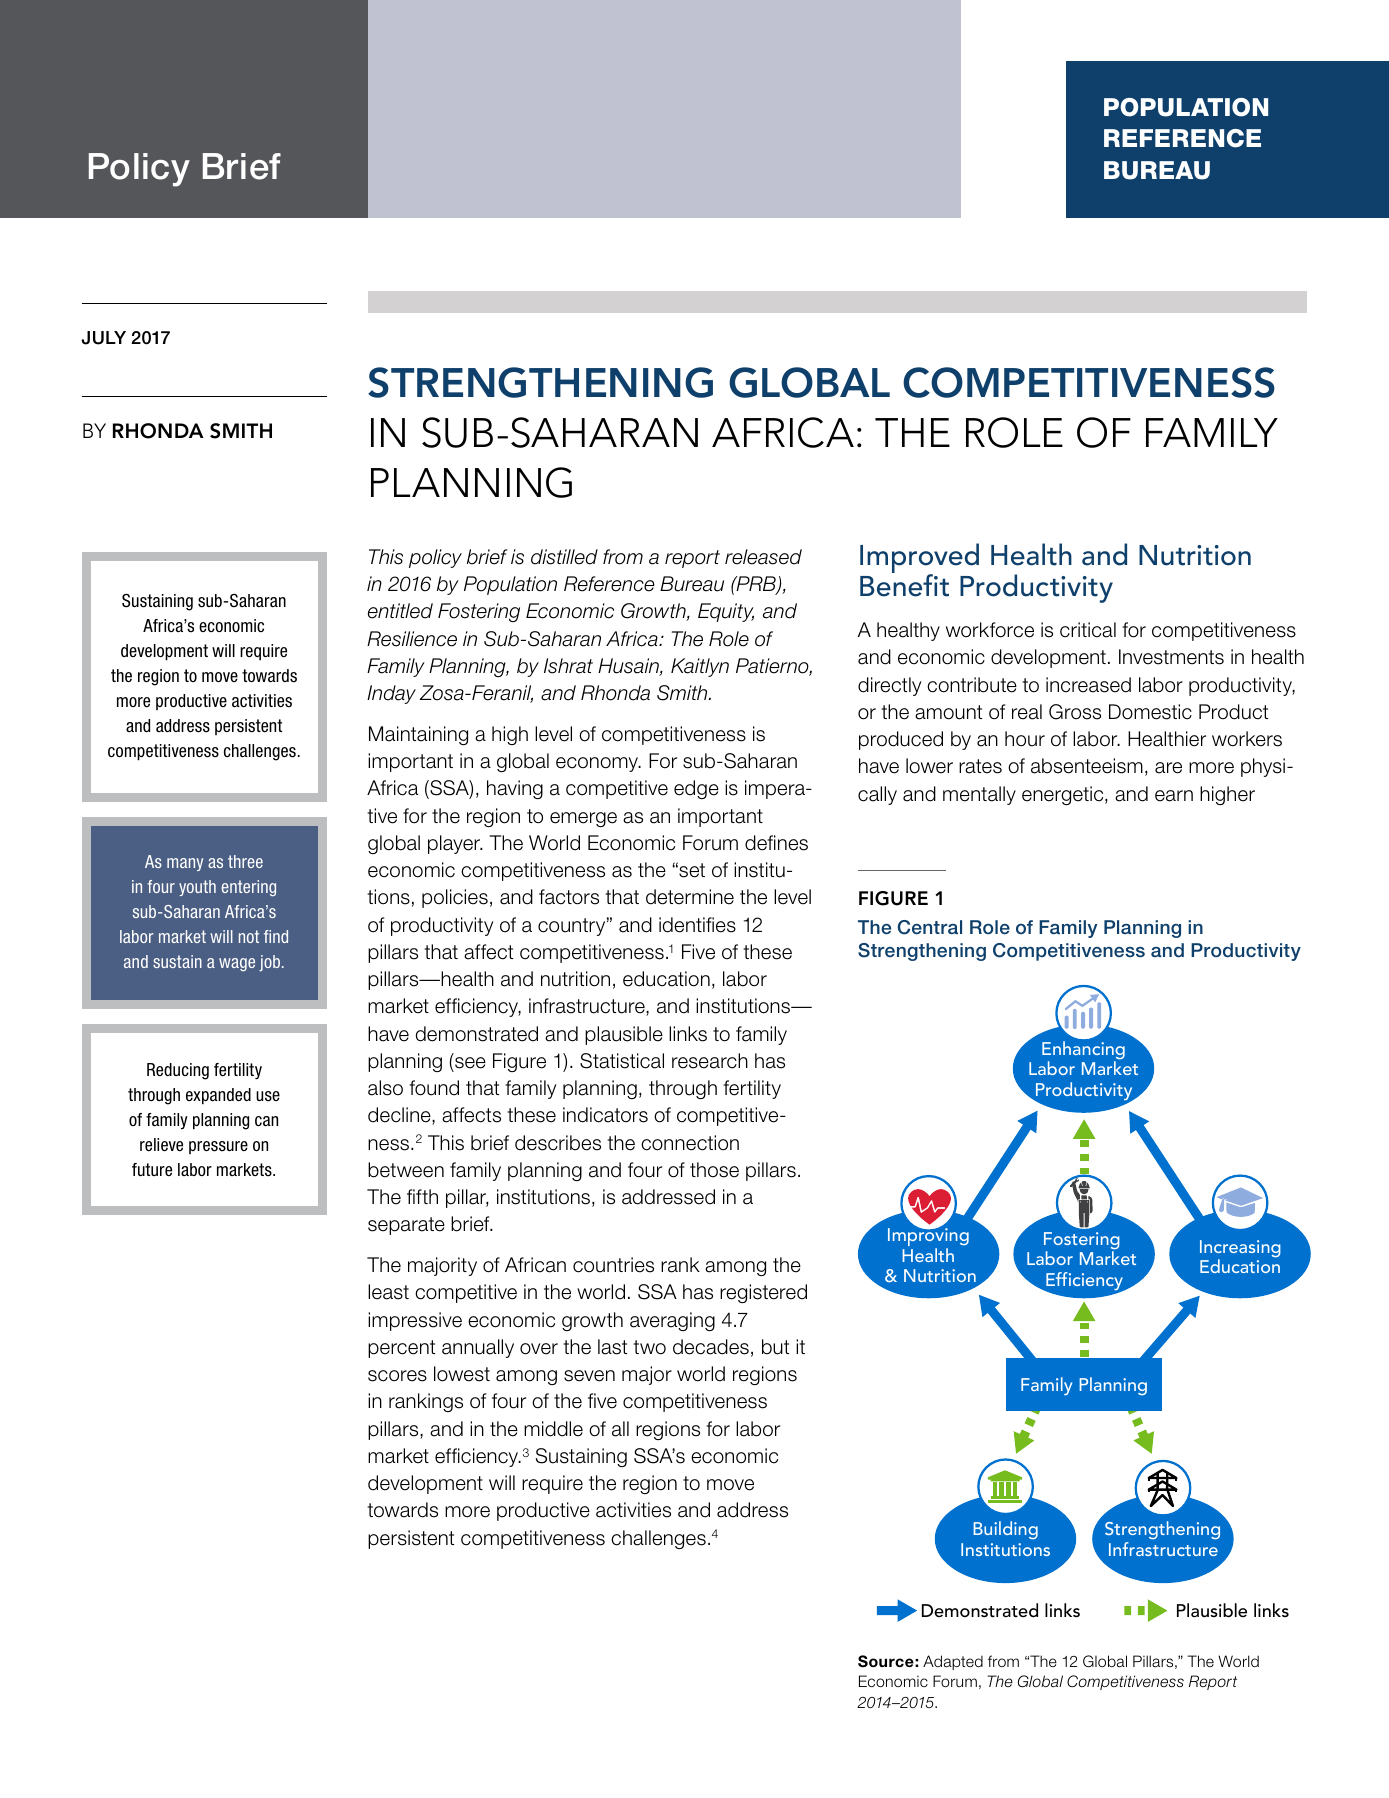 The height and width of the screenshot is (1798, 1389). What do you see at coordinates (397, 1376) in the screenshot?
I see `scores` at bounding box center [397, 1376].
